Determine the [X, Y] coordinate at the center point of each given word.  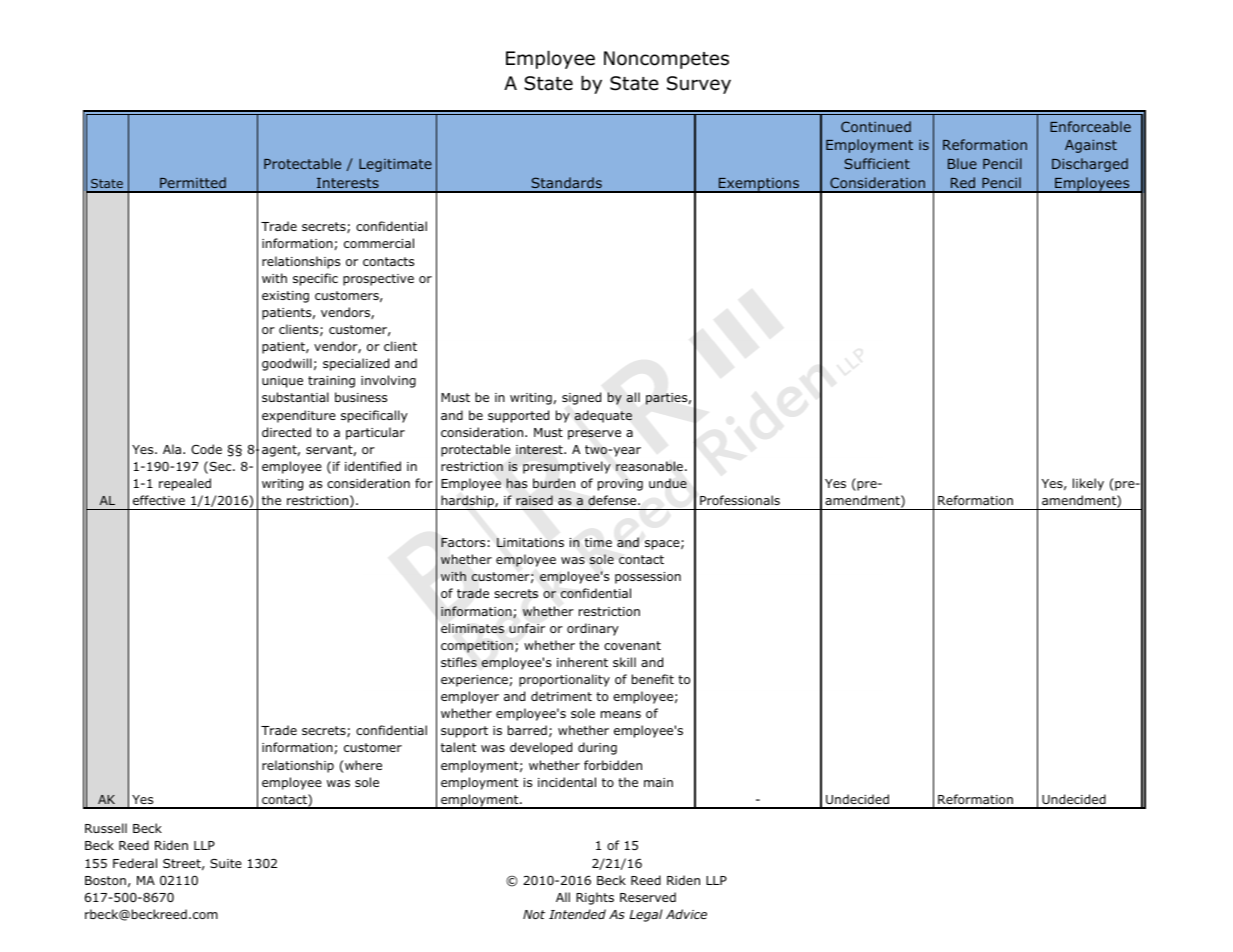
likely [1088, 484]
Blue [962, 163]
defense [613, 500]
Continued [876, 126]
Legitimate [395, 165]
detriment [561, 696]
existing [285, 297]
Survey [699, 85]
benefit [653, 679]
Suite [226, 863]
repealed [185, 484]
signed [581, 398]
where [363, 765]
